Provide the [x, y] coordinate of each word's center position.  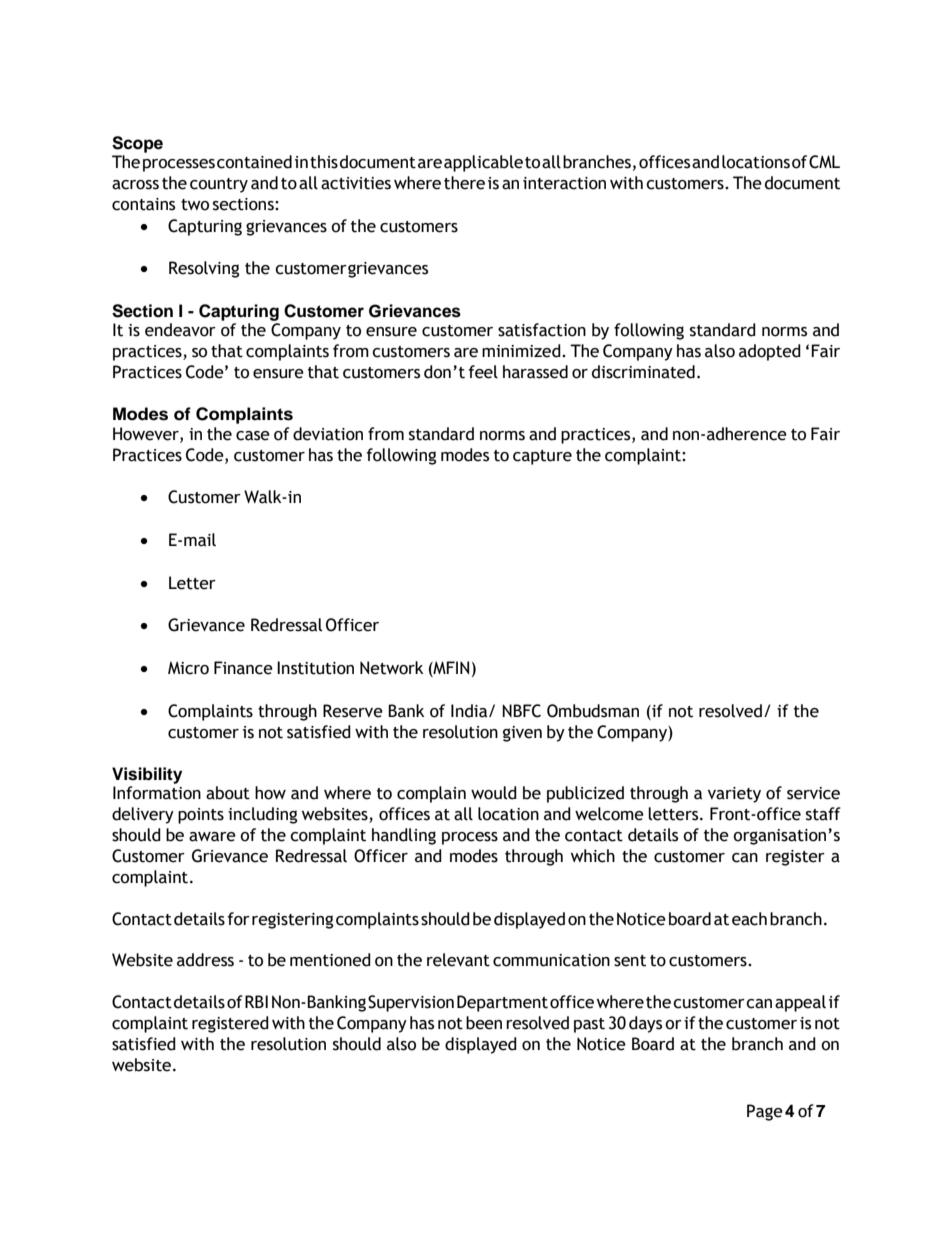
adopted [770, 352]
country [219, 185]
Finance [243, 668]
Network [391, 668]
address [205, 960]
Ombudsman [593, 711]
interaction [564, 183]
